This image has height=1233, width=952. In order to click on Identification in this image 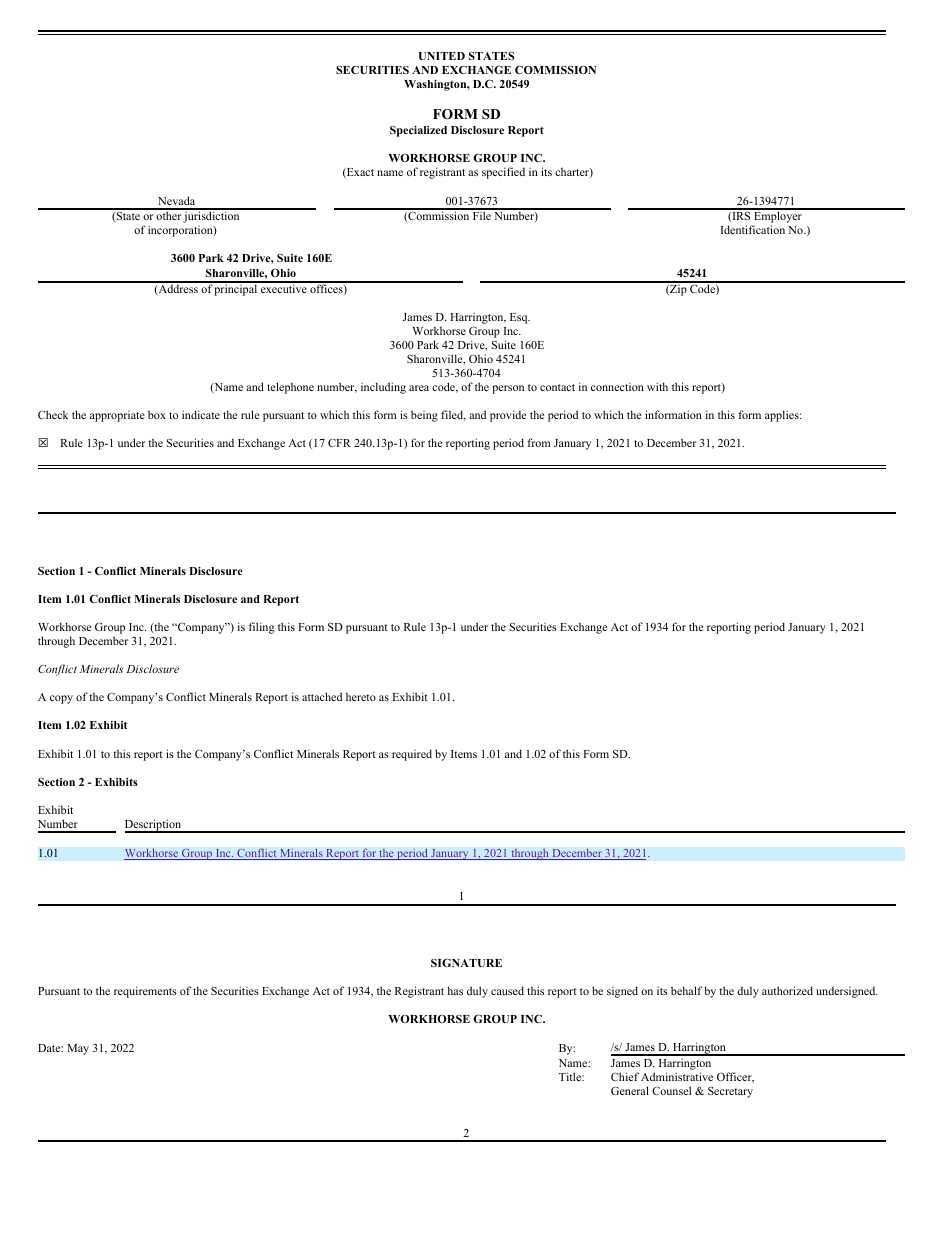, I will do `click(753, 229)`.
